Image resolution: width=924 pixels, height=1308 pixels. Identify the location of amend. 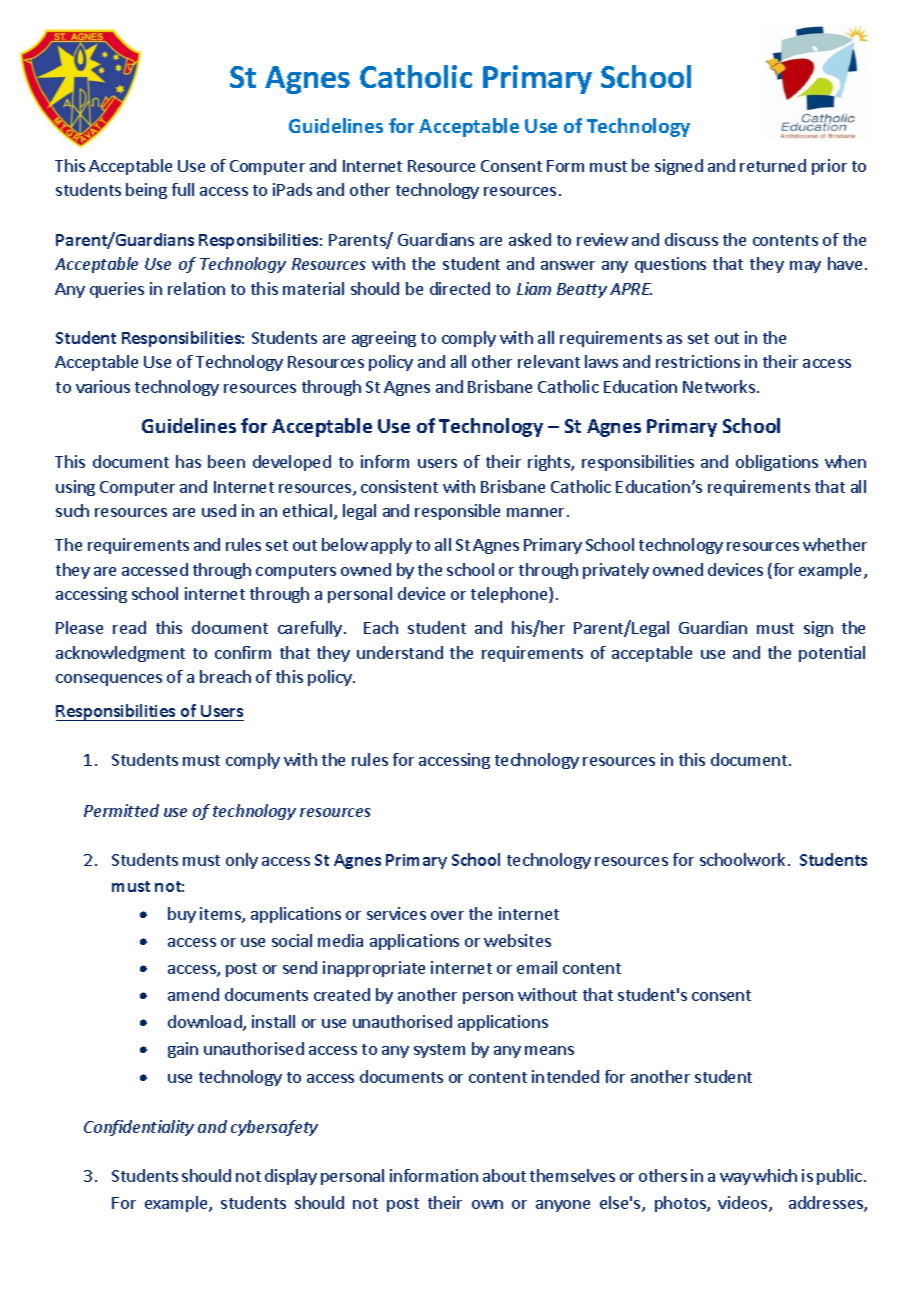
(193, 994).
